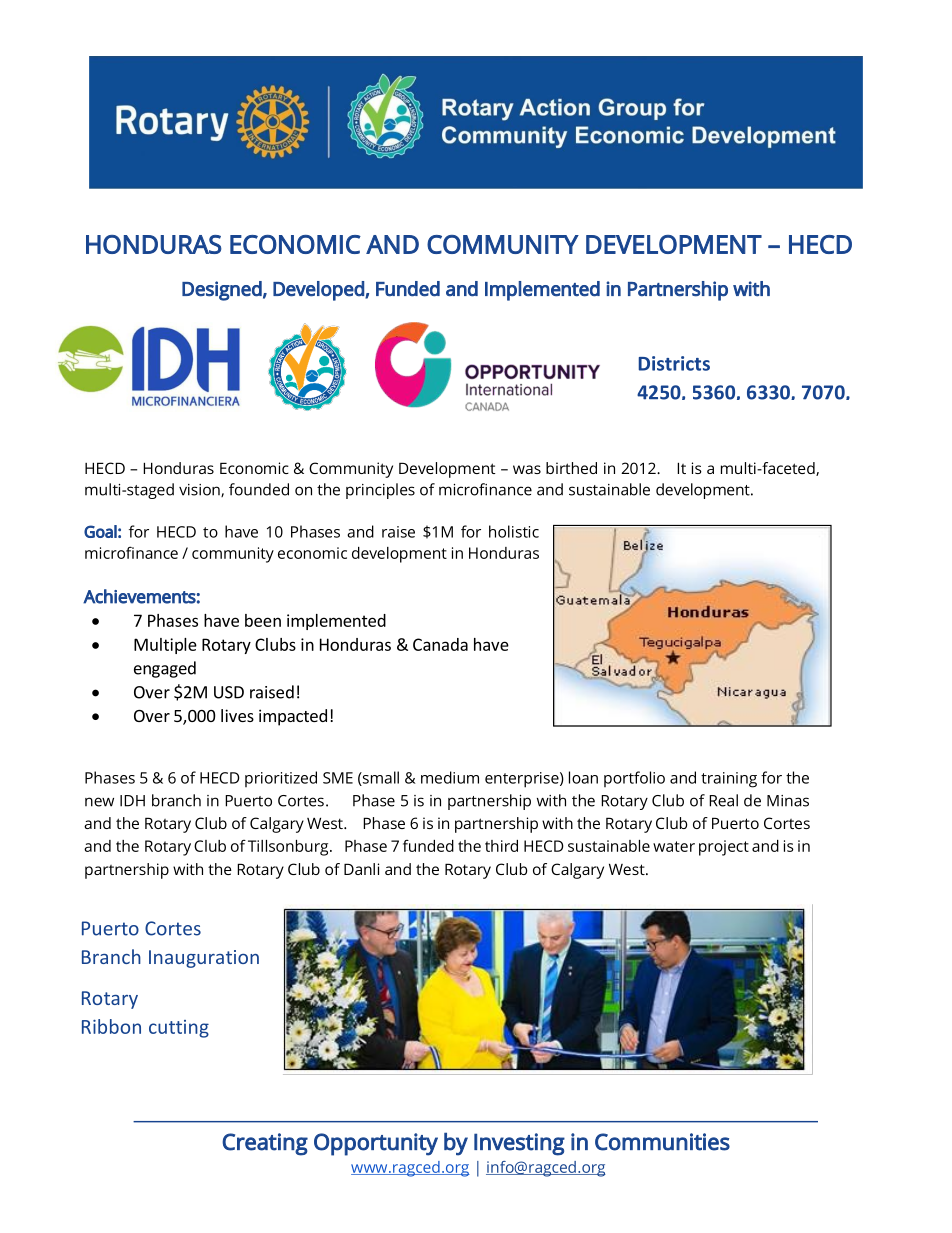 This page has height=1233, width=952. What do you see at coordinates (263, 620) in the page?
I see `been` at bounding box center [263, 620].
